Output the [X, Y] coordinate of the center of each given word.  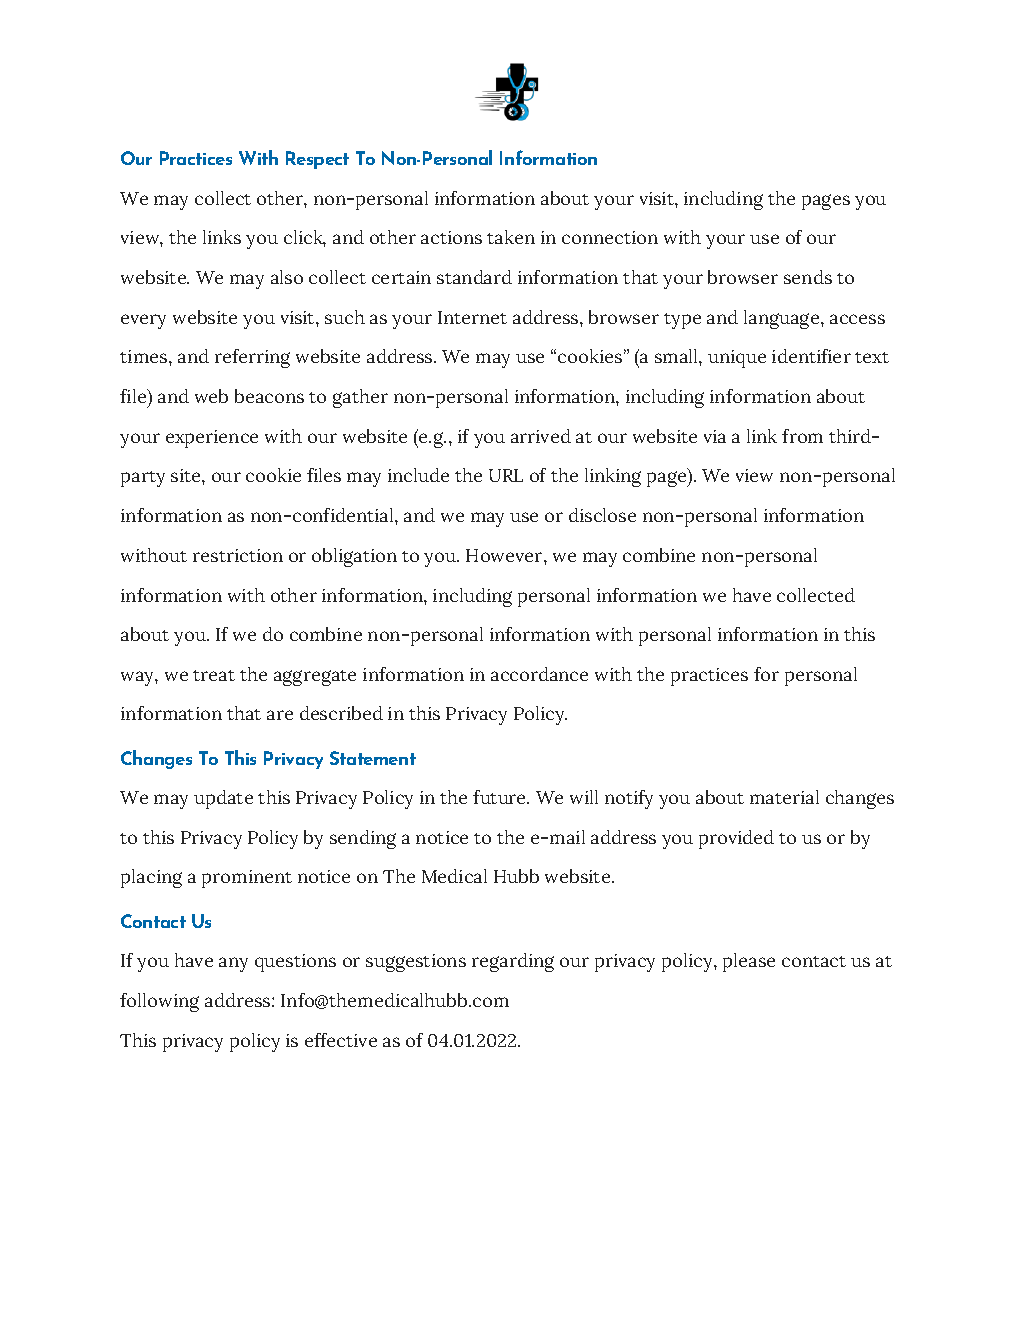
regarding [513, 962]
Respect [317, 160]
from [802, 436]
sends [808, 277]
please [749, 962]
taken [511, 237]
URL [506, 475]
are [280, 715]
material [784, 797]
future [501, 797]
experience [212, 439]
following [159, 1002]
